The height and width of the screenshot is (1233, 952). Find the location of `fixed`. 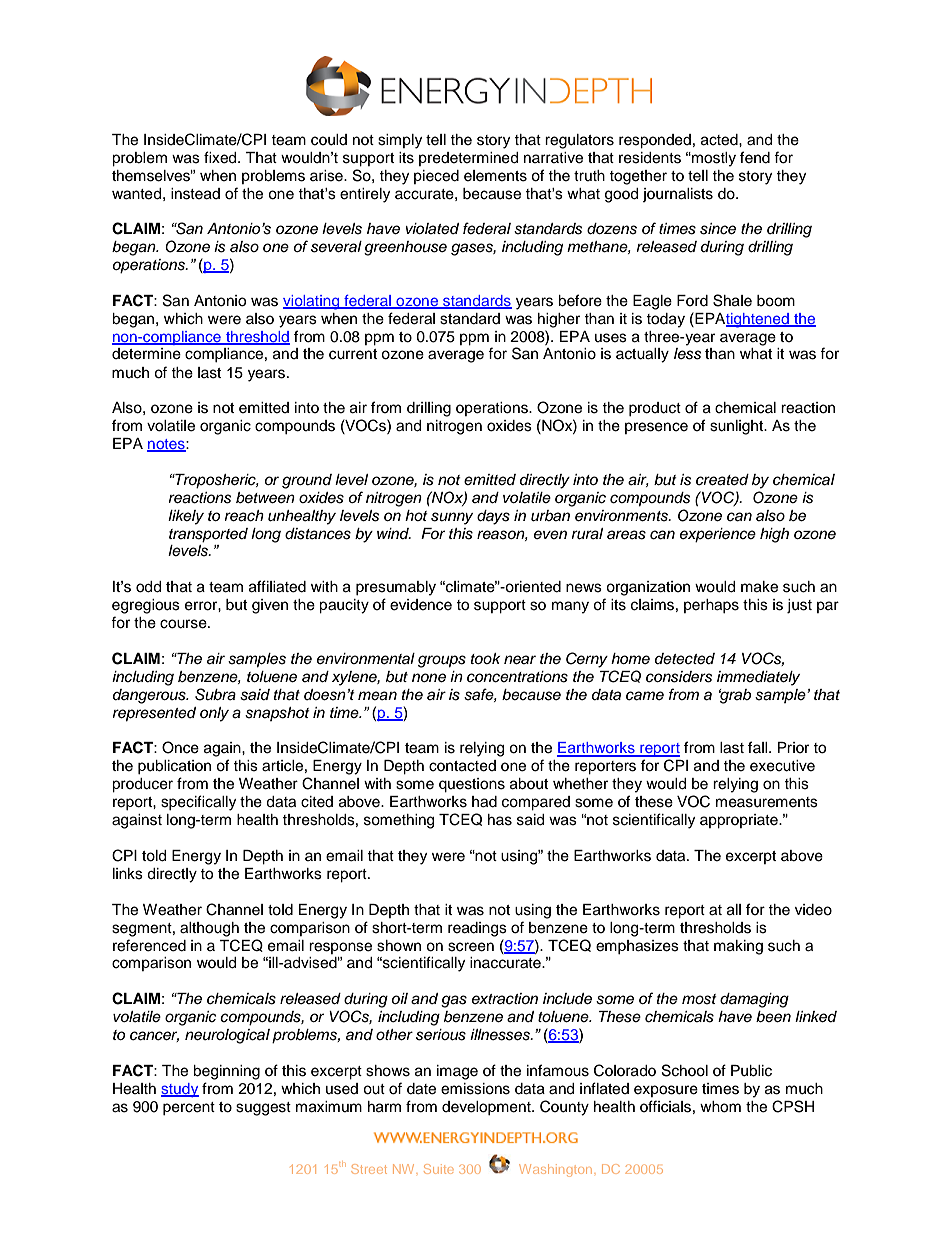

fixed is located at coordinates (221, 157).
